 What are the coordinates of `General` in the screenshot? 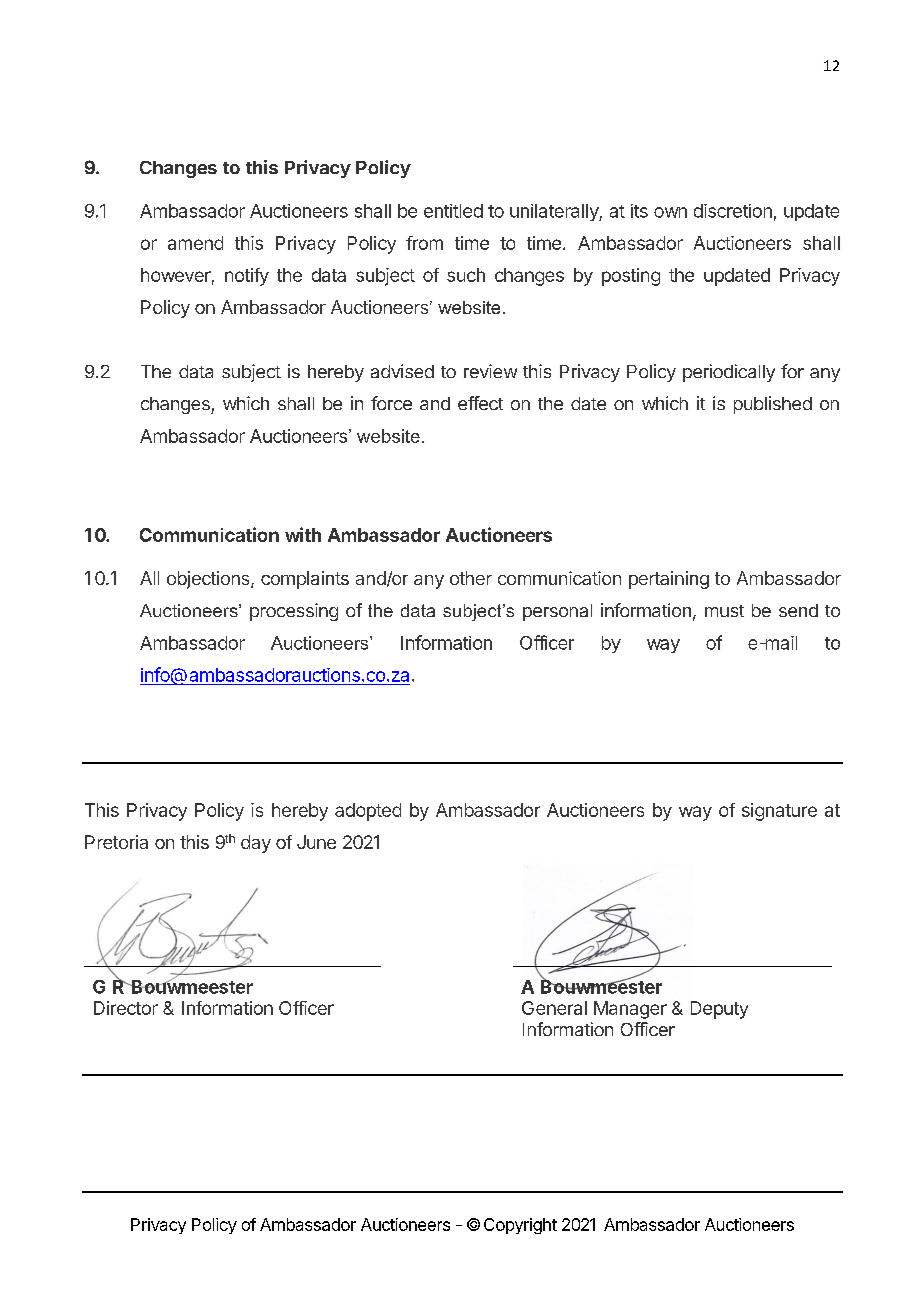 It's located at (554, 1008).
